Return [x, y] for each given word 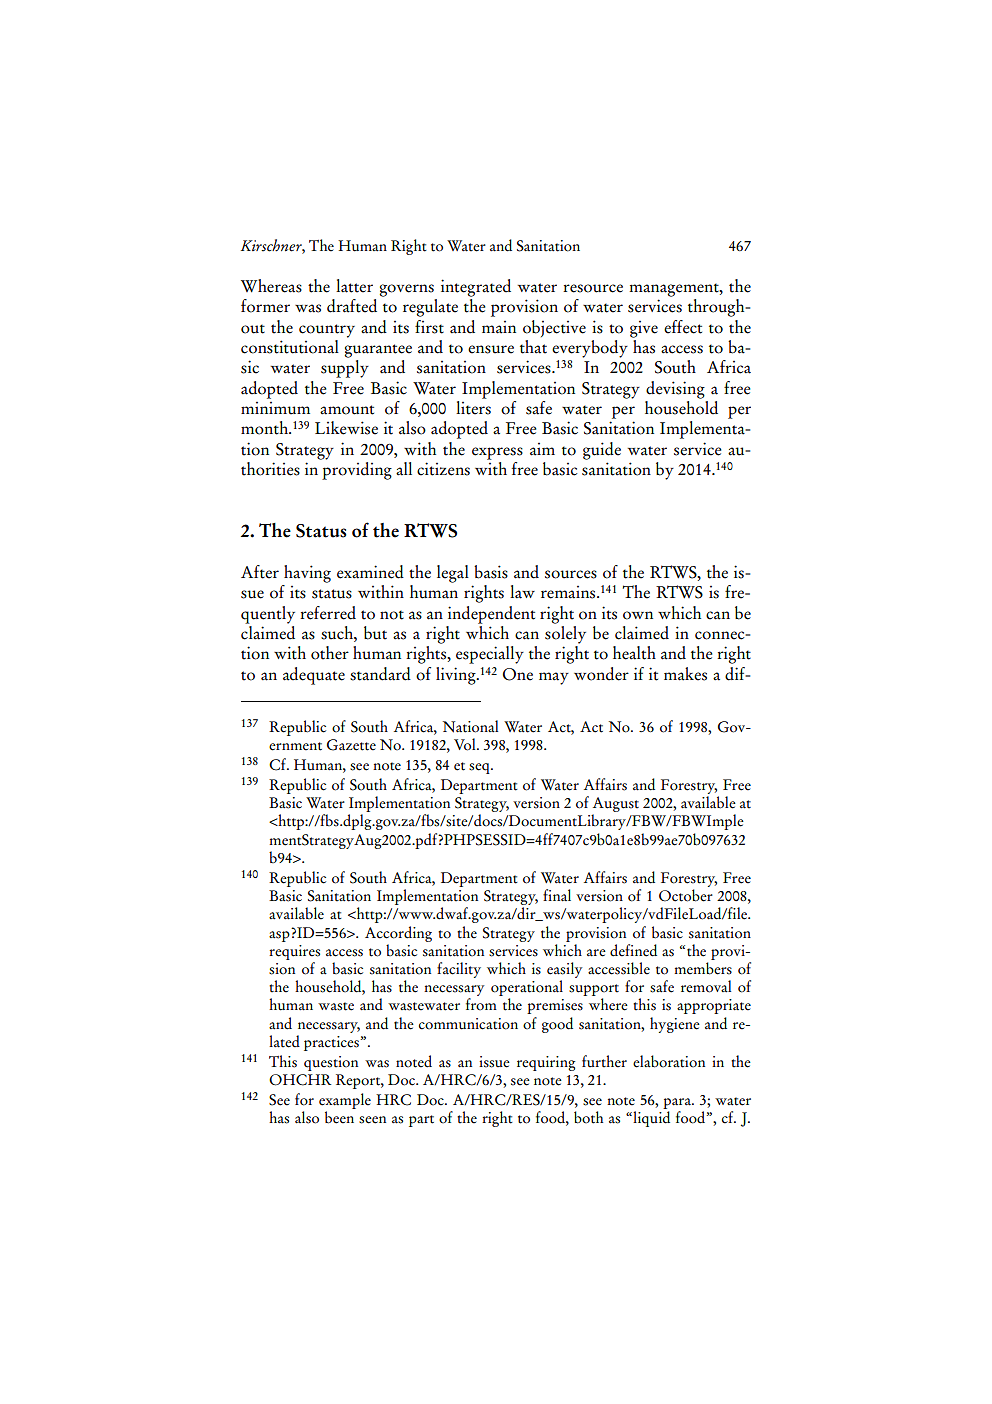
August [615, 806]
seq [480, 768]
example [345, 1102]
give [644, 329]
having [307, 574]
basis [491, 572]
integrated [476, 288]
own [638, 615]
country [327, 331]
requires [294, 952]
